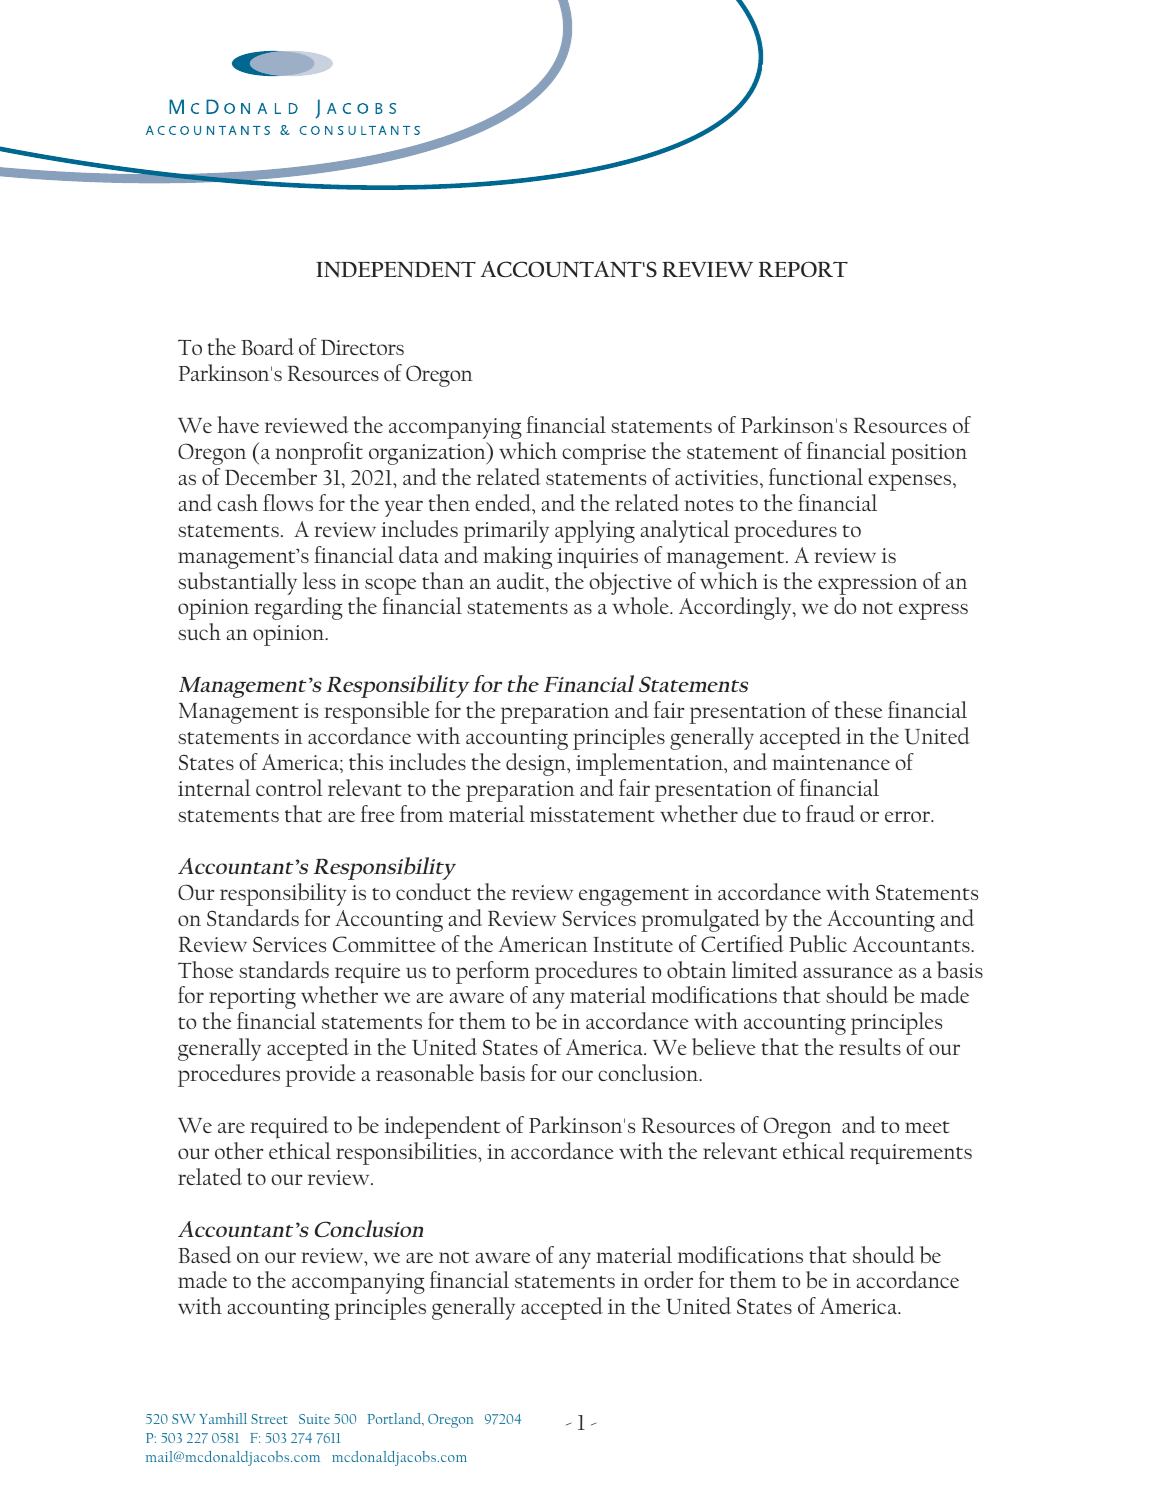  What do you see at coordinates (269, 1419) in the document?
I see `Street` at bounding box center [269, 1419].
